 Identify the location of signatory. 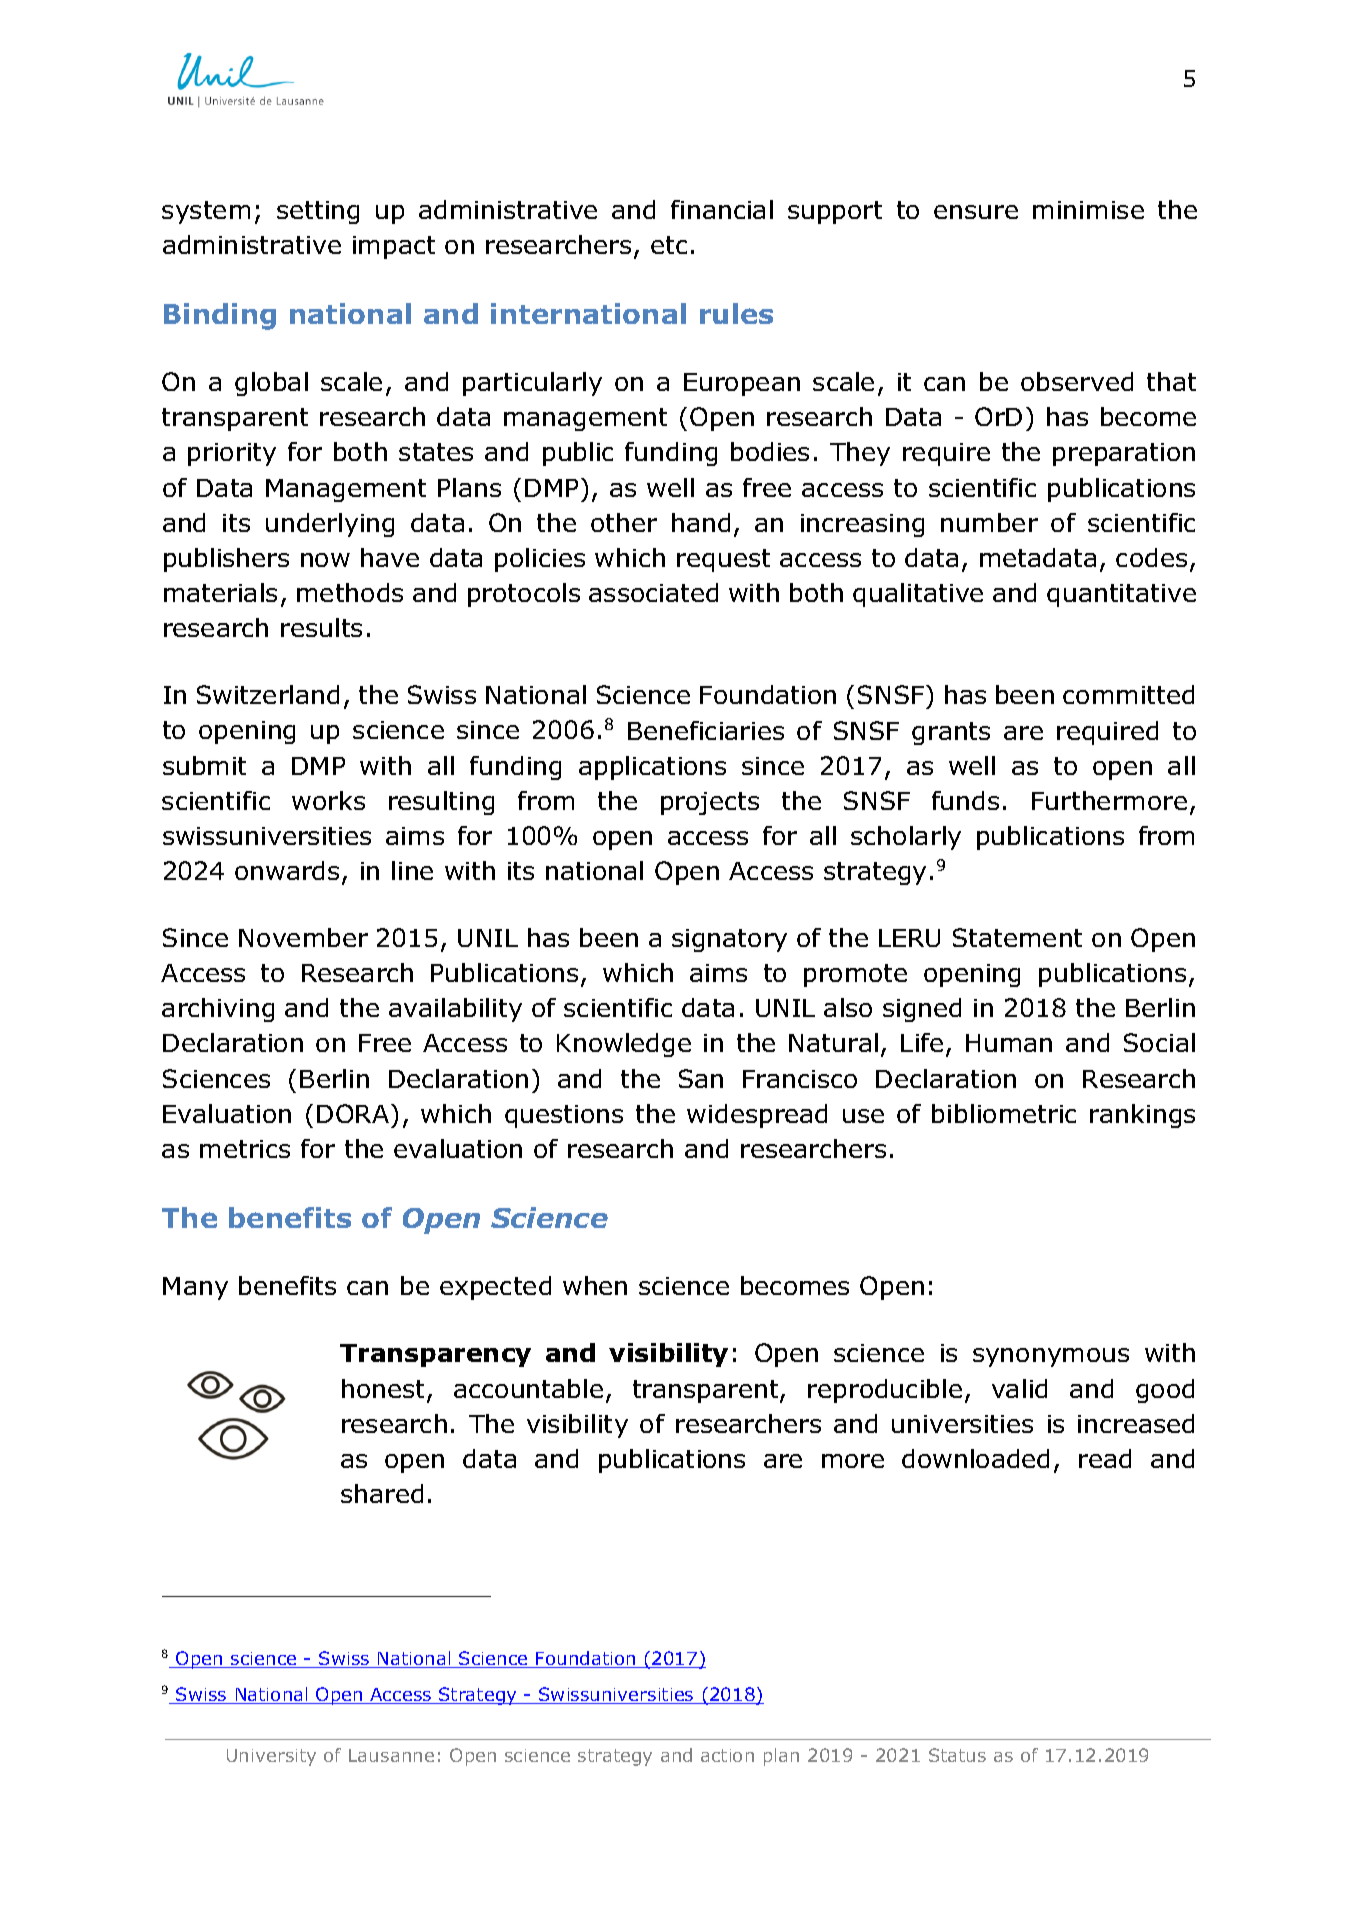
(729, 940).
